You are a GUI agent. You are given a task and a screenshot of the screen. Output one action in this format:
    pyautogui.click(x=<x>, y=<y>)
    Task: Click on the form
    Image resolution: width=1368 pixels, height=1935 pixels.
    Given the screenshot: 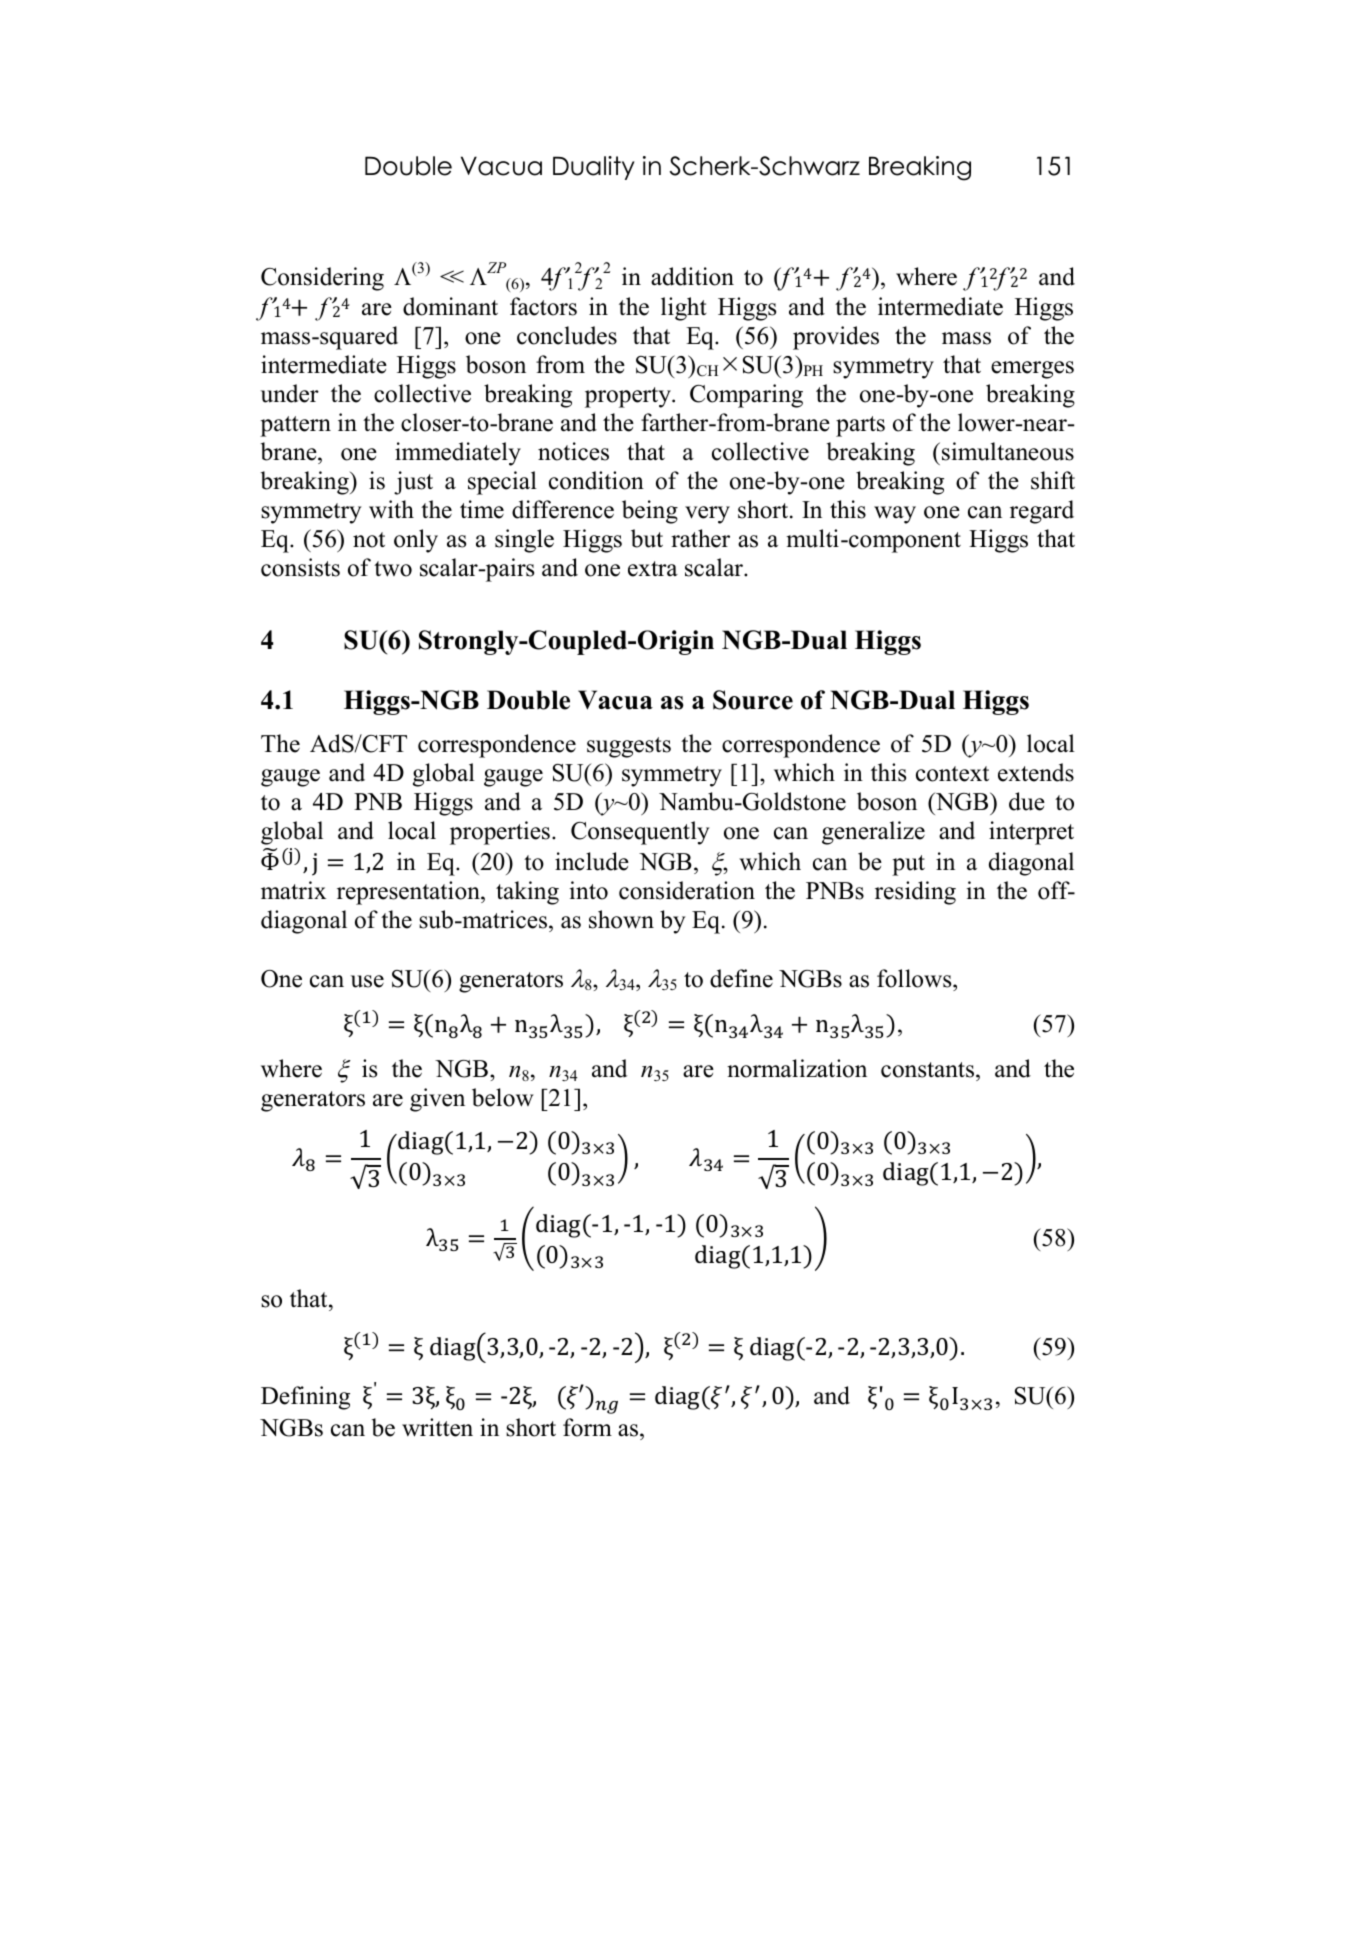 What is the action you would take?
    pyautogui.click(x=587, y=1427)
